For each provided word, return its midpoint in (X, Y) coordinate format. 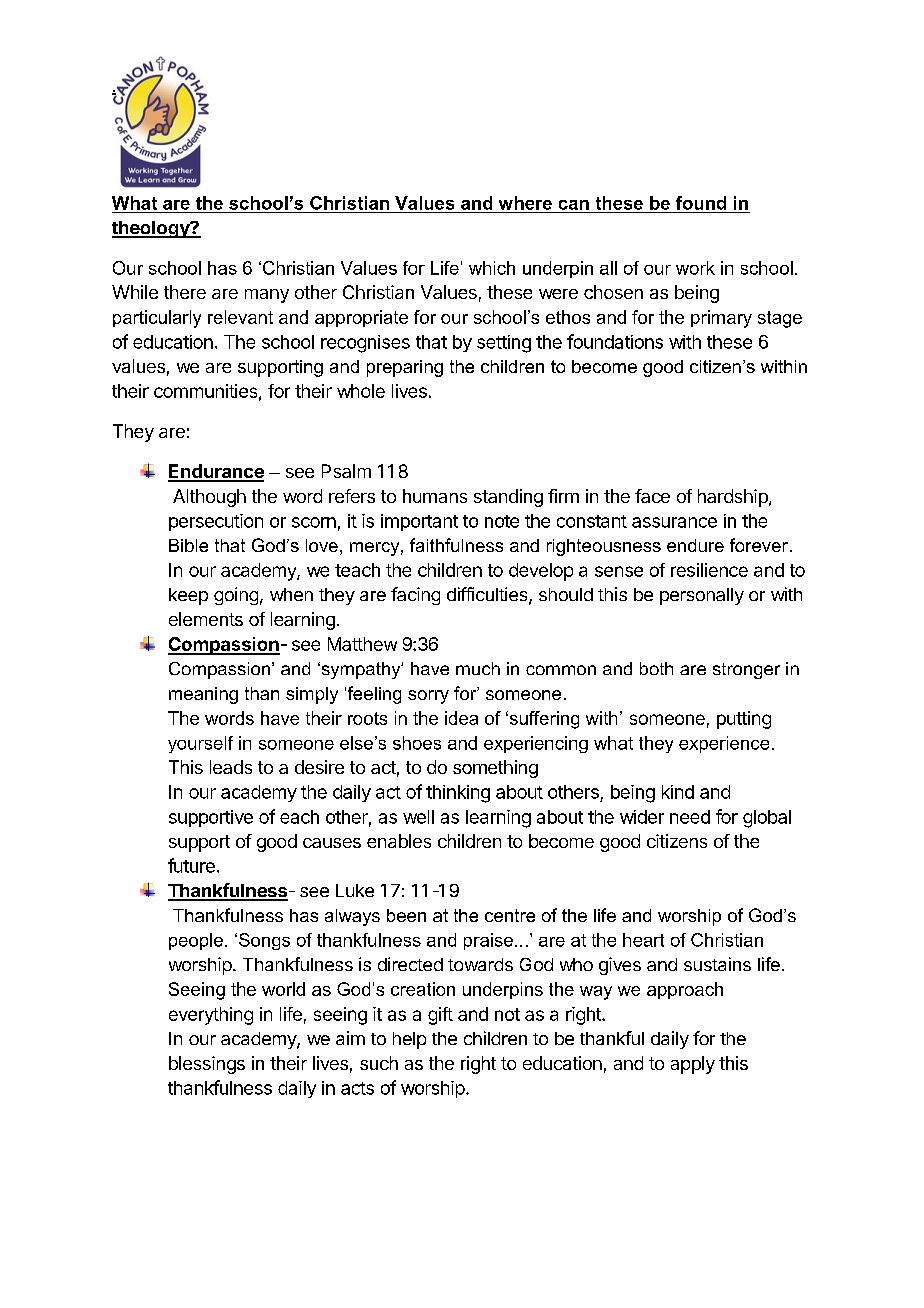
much (478, 668)
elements (206, 619)
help (409, 1040)
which (492, 268)
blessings (207, 1065)
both (656, 668)
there (185, 292)
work (695, 268)
